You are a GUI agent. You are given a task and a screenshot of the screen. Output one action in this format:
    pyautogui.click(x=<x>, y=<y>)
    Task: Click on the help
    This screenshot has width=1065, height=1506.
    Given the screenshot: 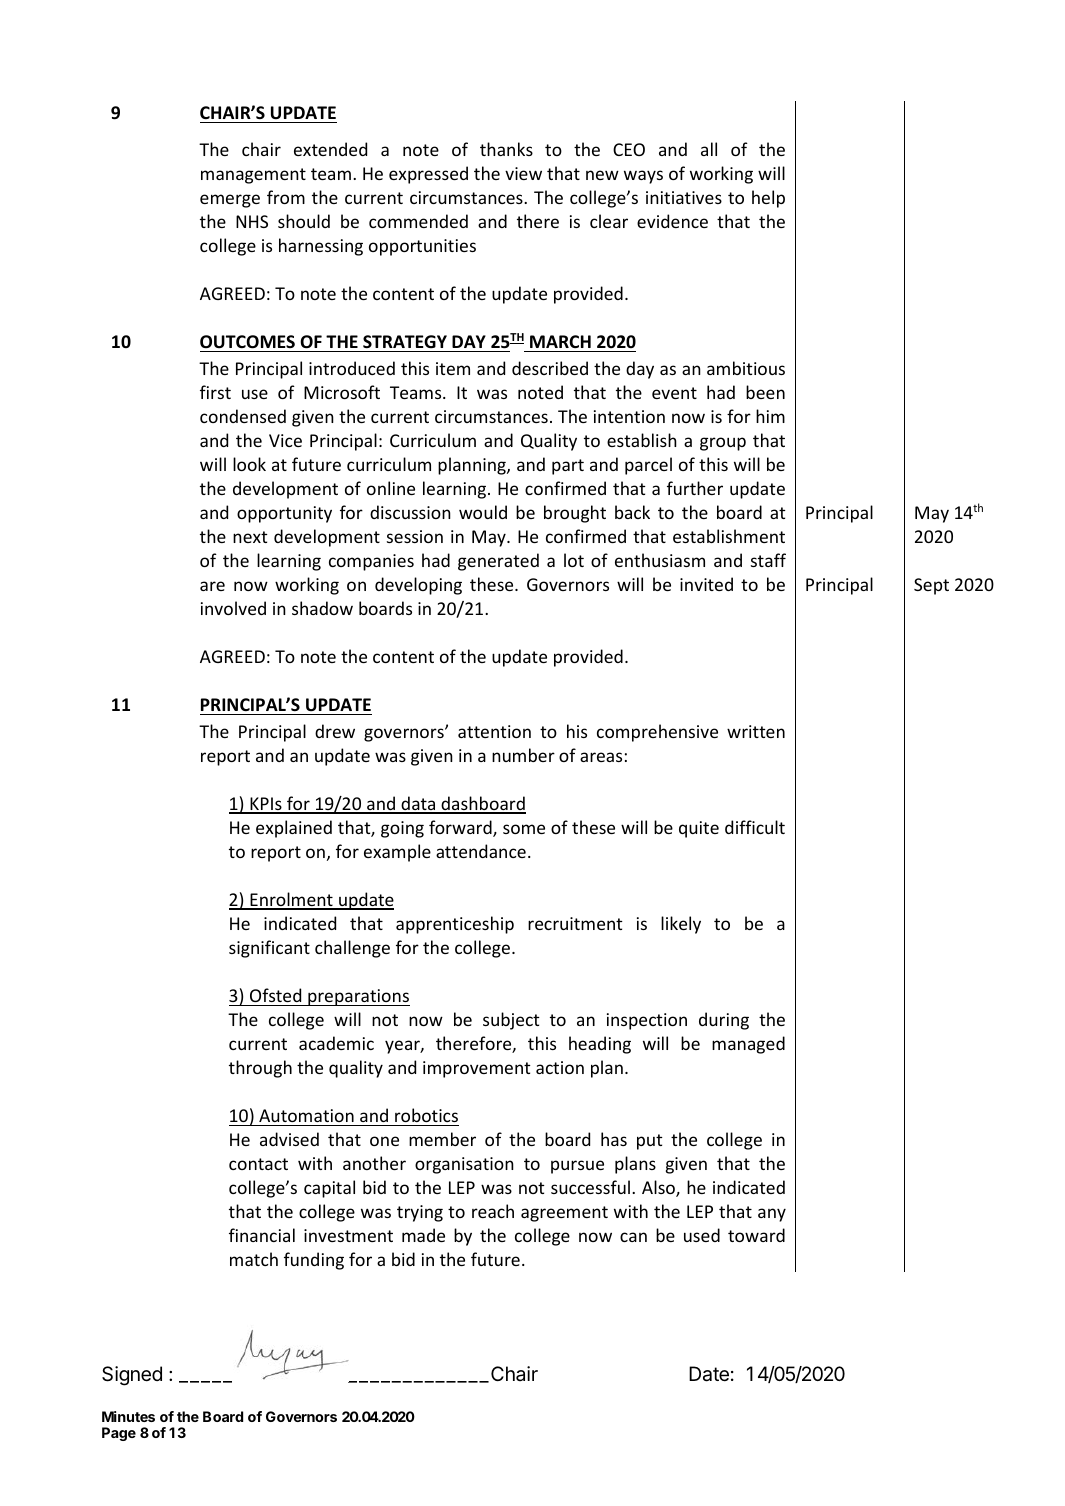 What is the action you would take?
    pyautogui.click(x=768, y=199)
